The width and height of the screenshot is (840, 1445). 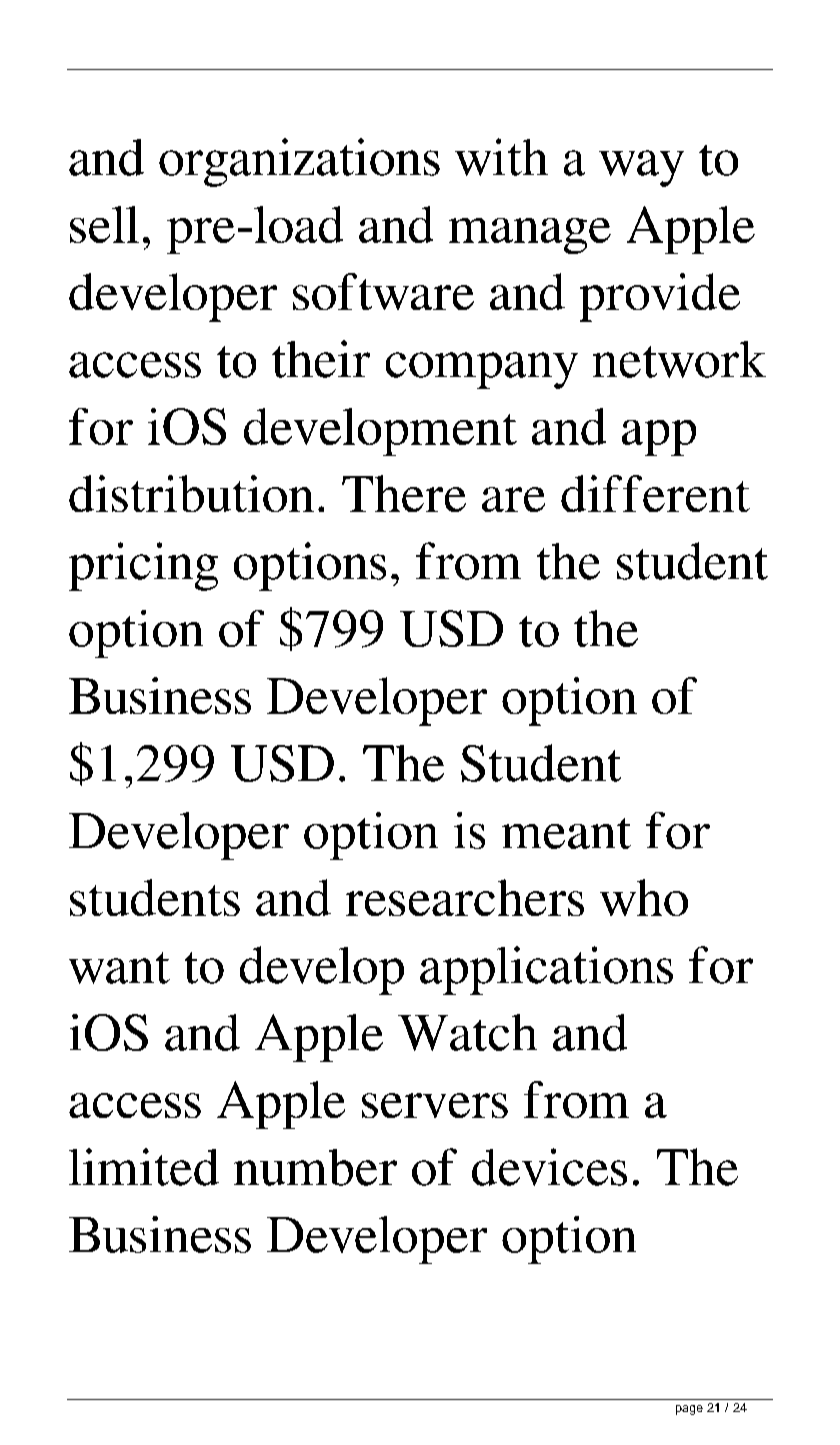 I want to click on way, so click(x=641, y=168).
